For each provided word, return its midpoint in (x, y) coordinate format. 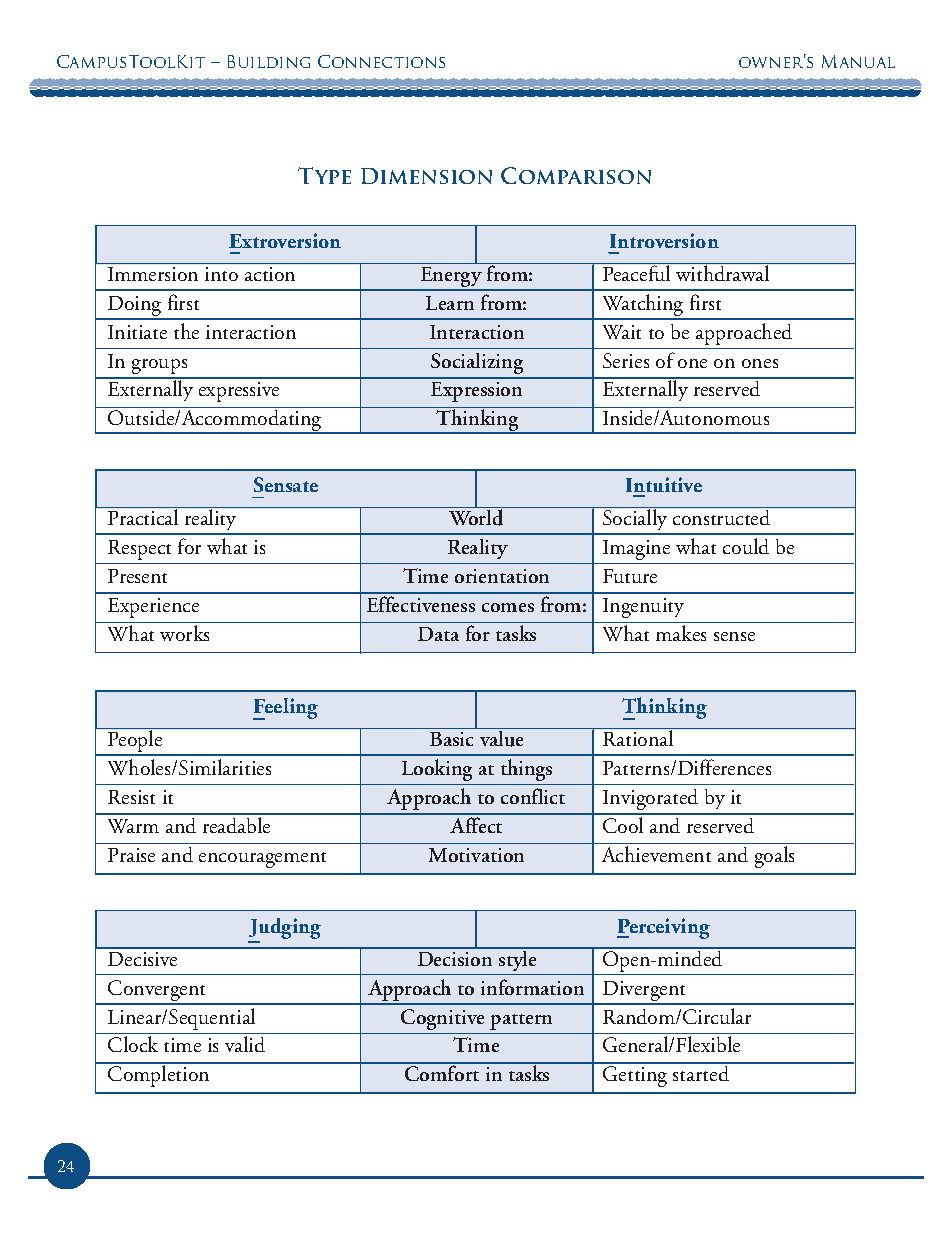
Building (269, 61)
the (186, 331)
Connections (381, 61)
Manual (858, 61)
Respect (139, 550)
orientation (502, 576)
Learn (450, 303)
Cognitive (442, 1019)
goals (774, 857)
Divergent (645, 992)
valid (245, 1044)
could (746, 546)
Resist (131, 797)
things (526, 770)
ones (760, 363)
